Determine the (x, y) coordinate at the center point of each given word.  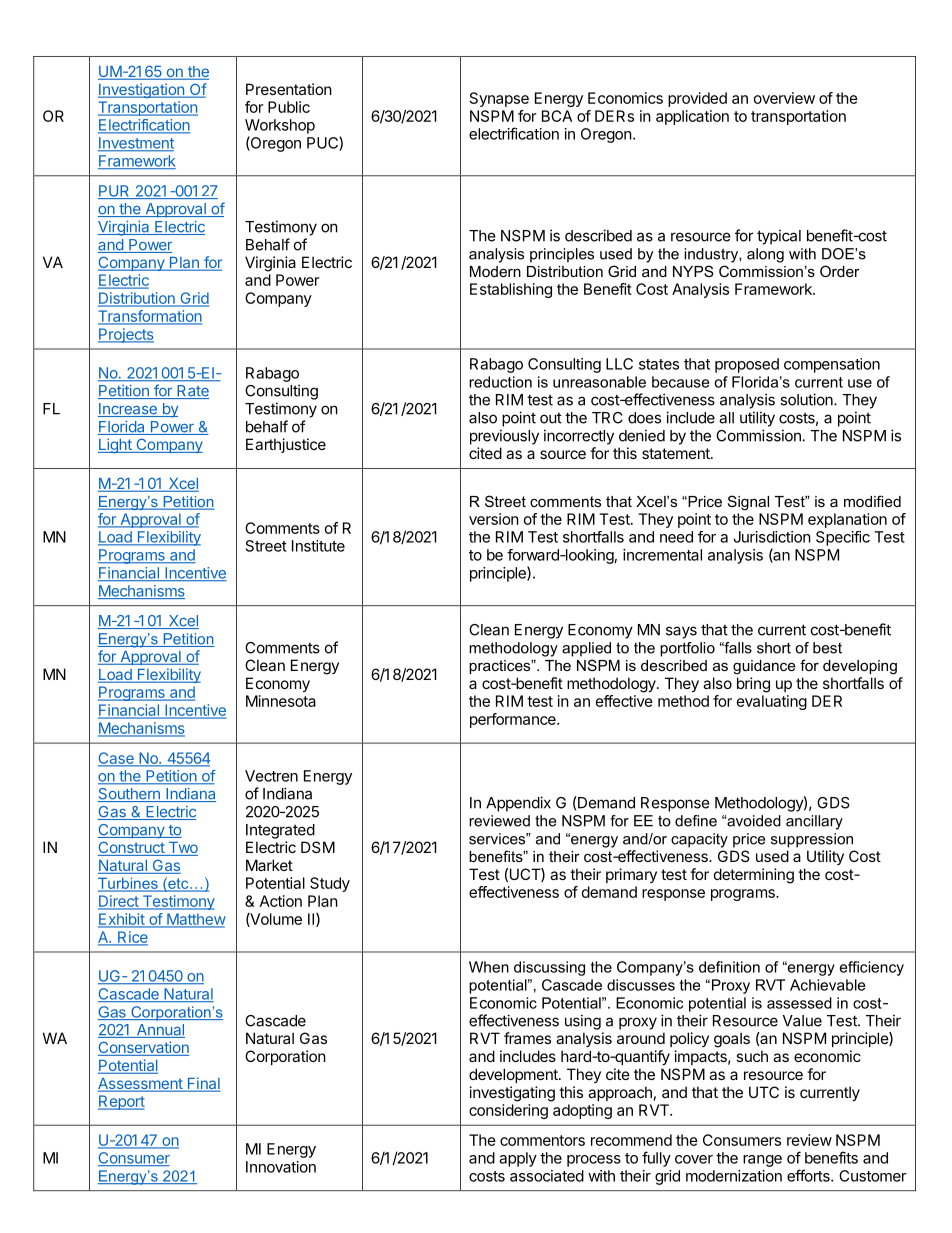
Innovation (281, 1167)
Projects (126, 335)
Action (281, 901)
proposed (747, 365)
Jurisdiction (772, 537)
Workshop (280, 126)
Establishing (511, 290)
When (489, 967)
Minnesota (281, 701)
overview (784, 98)
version (494, 519)
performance (514, 720)
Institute (318, 546)
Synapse (499, 99)
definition (729, 967)
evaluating (772, 702)
